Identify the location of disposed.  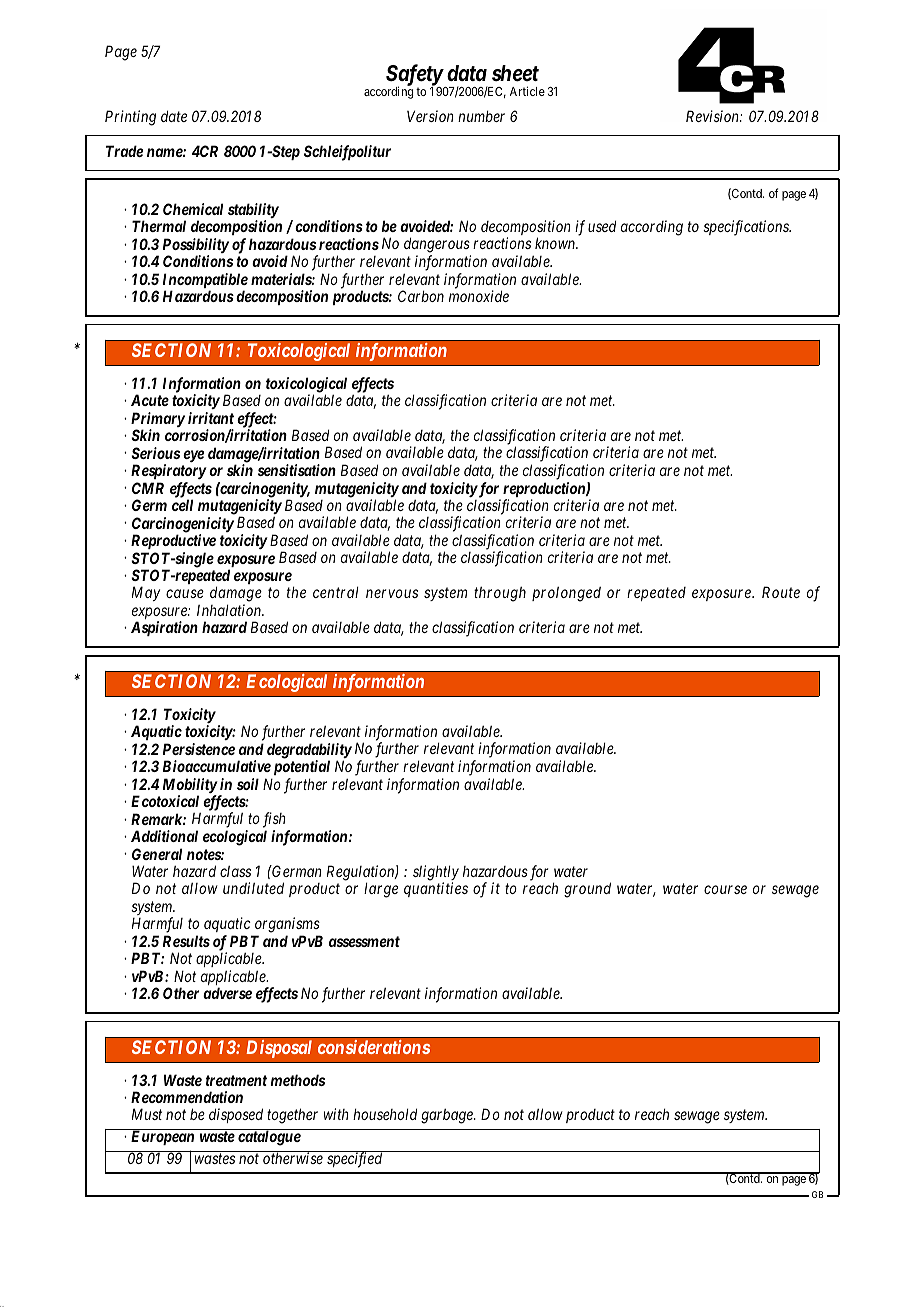
(236, 1115).
